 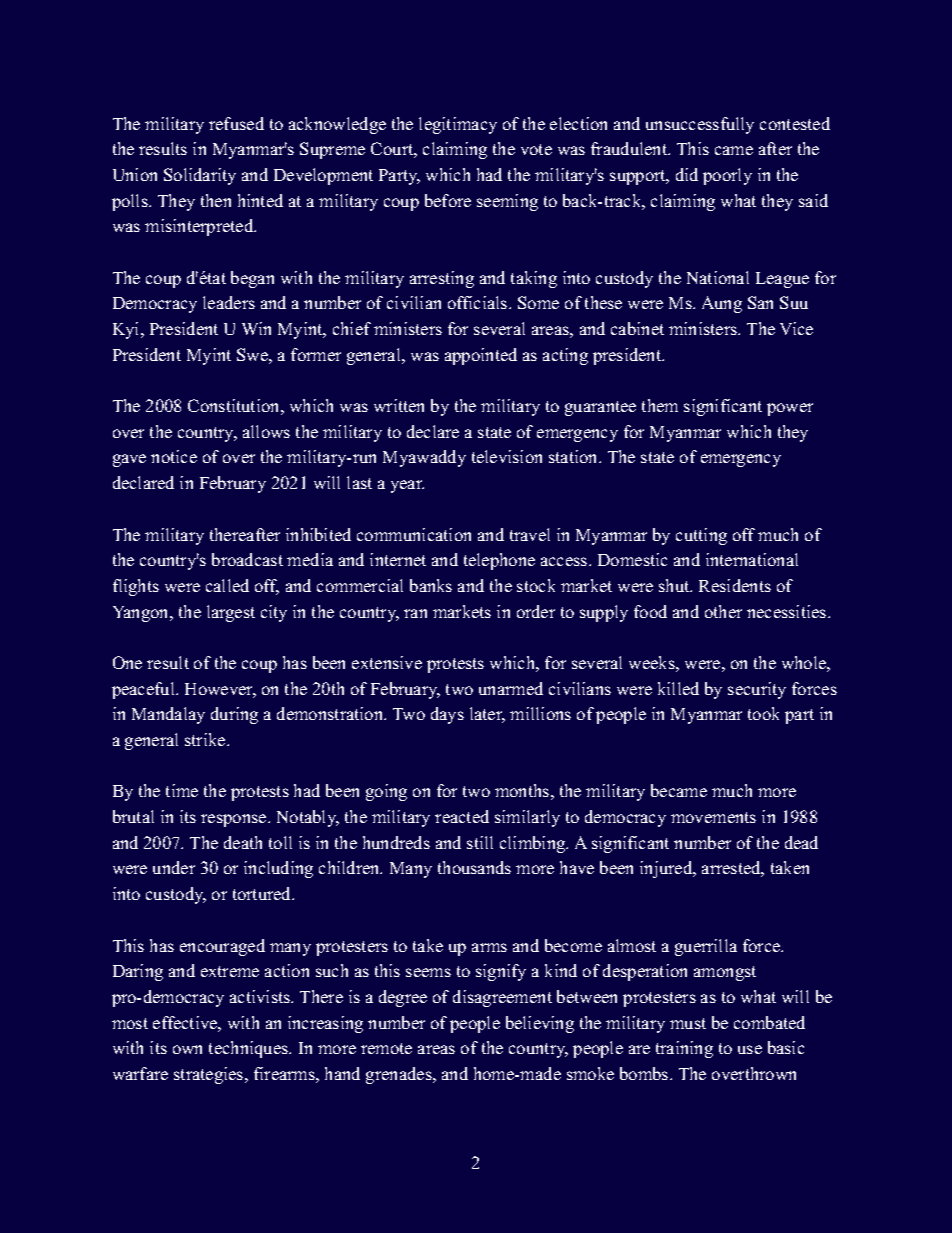 What do you see at coordinates (431, 585) in the screenshot?
I see `banks` at bounding box center [431, 585].
